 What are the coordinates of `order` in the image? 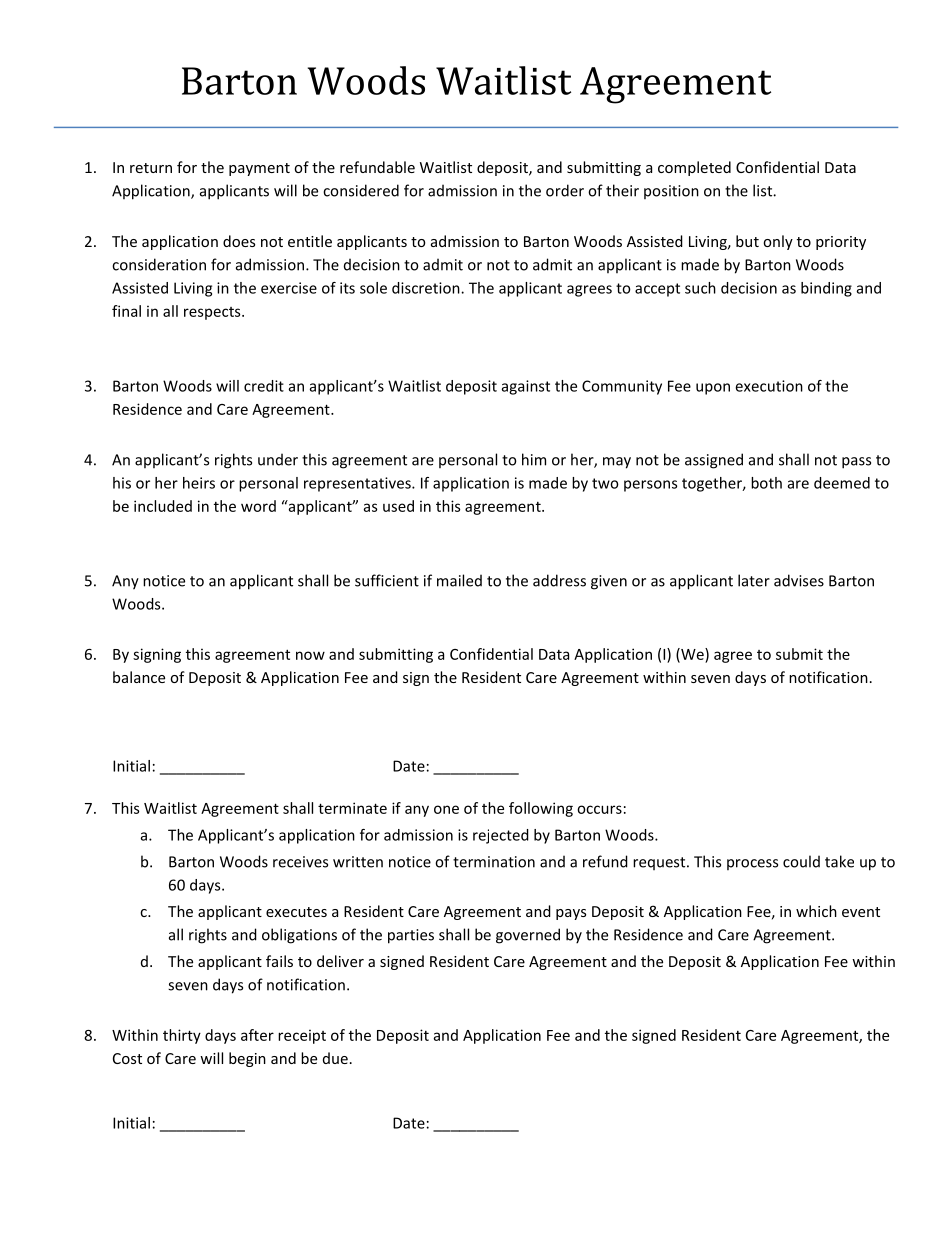 It's located at (565, 190).
